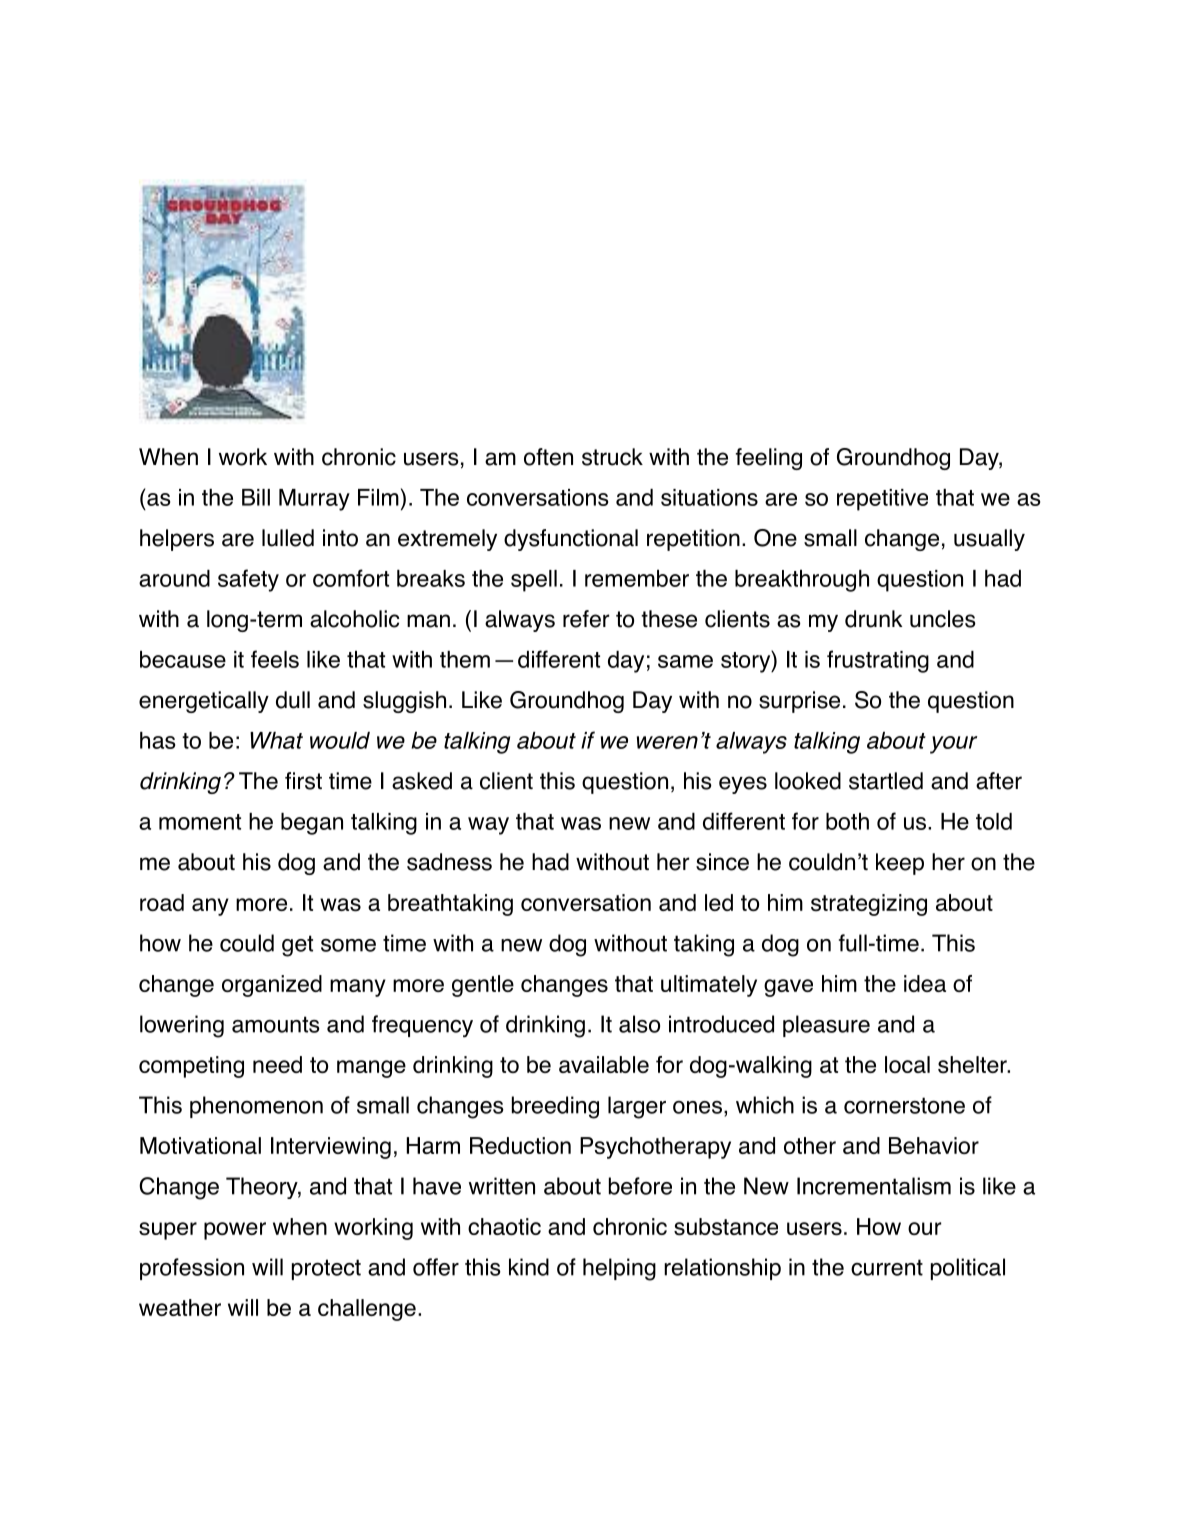 This screenshot has width=1180, height=1528. Describe the element at coordinates (256, 497) in the screenshot. I see `Bill` at that location.
